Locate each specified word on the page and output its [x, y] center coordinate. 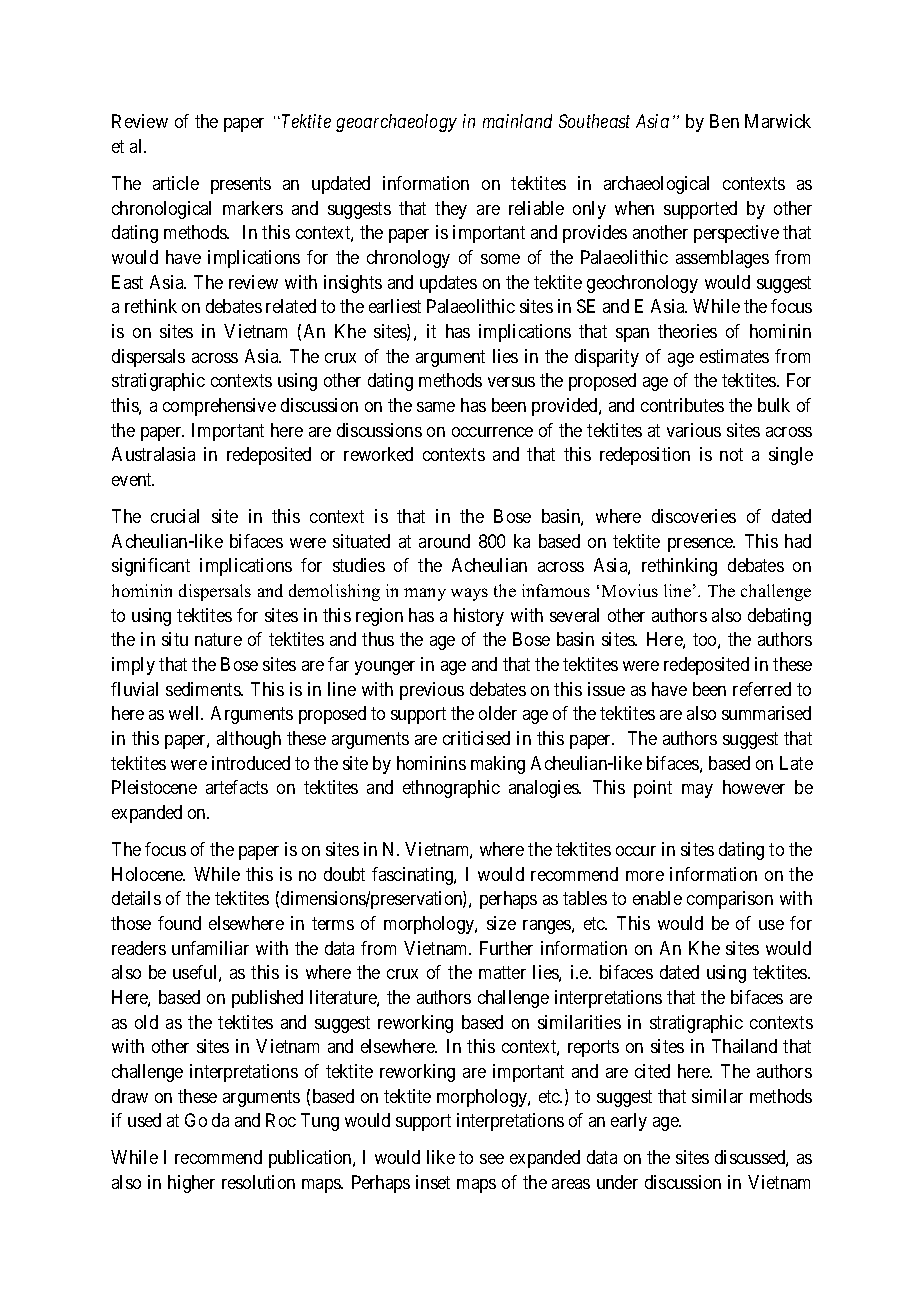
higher [191, 1184]
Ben [724, 121]
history [479, 617]
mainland [517, 121]
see [492, 1159]
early [629, 1122]
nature [218, 640]
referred [762, 689]
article [176, 183]
